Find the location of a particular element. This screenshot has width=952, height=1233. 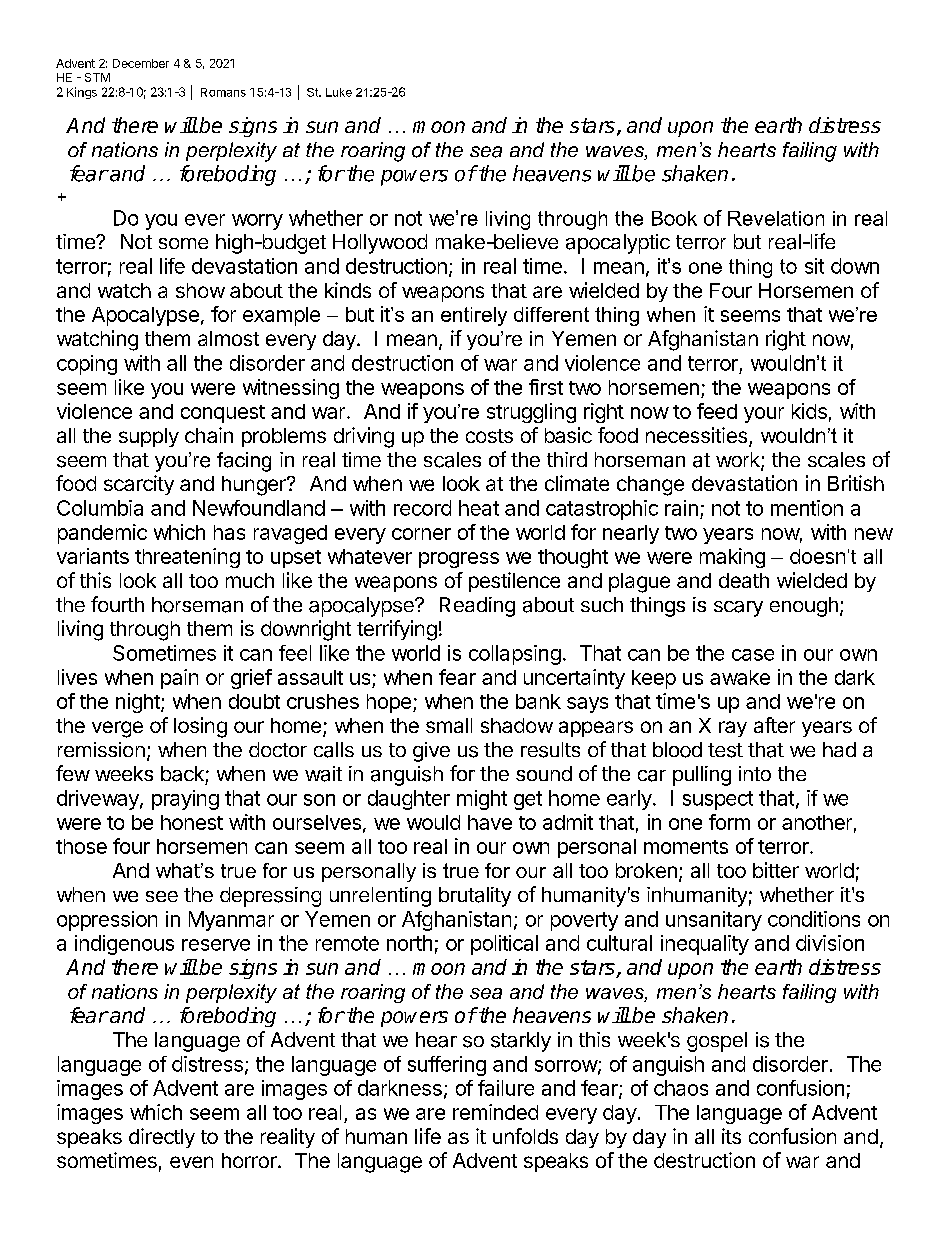

your is located at coordinates (764, 415).
